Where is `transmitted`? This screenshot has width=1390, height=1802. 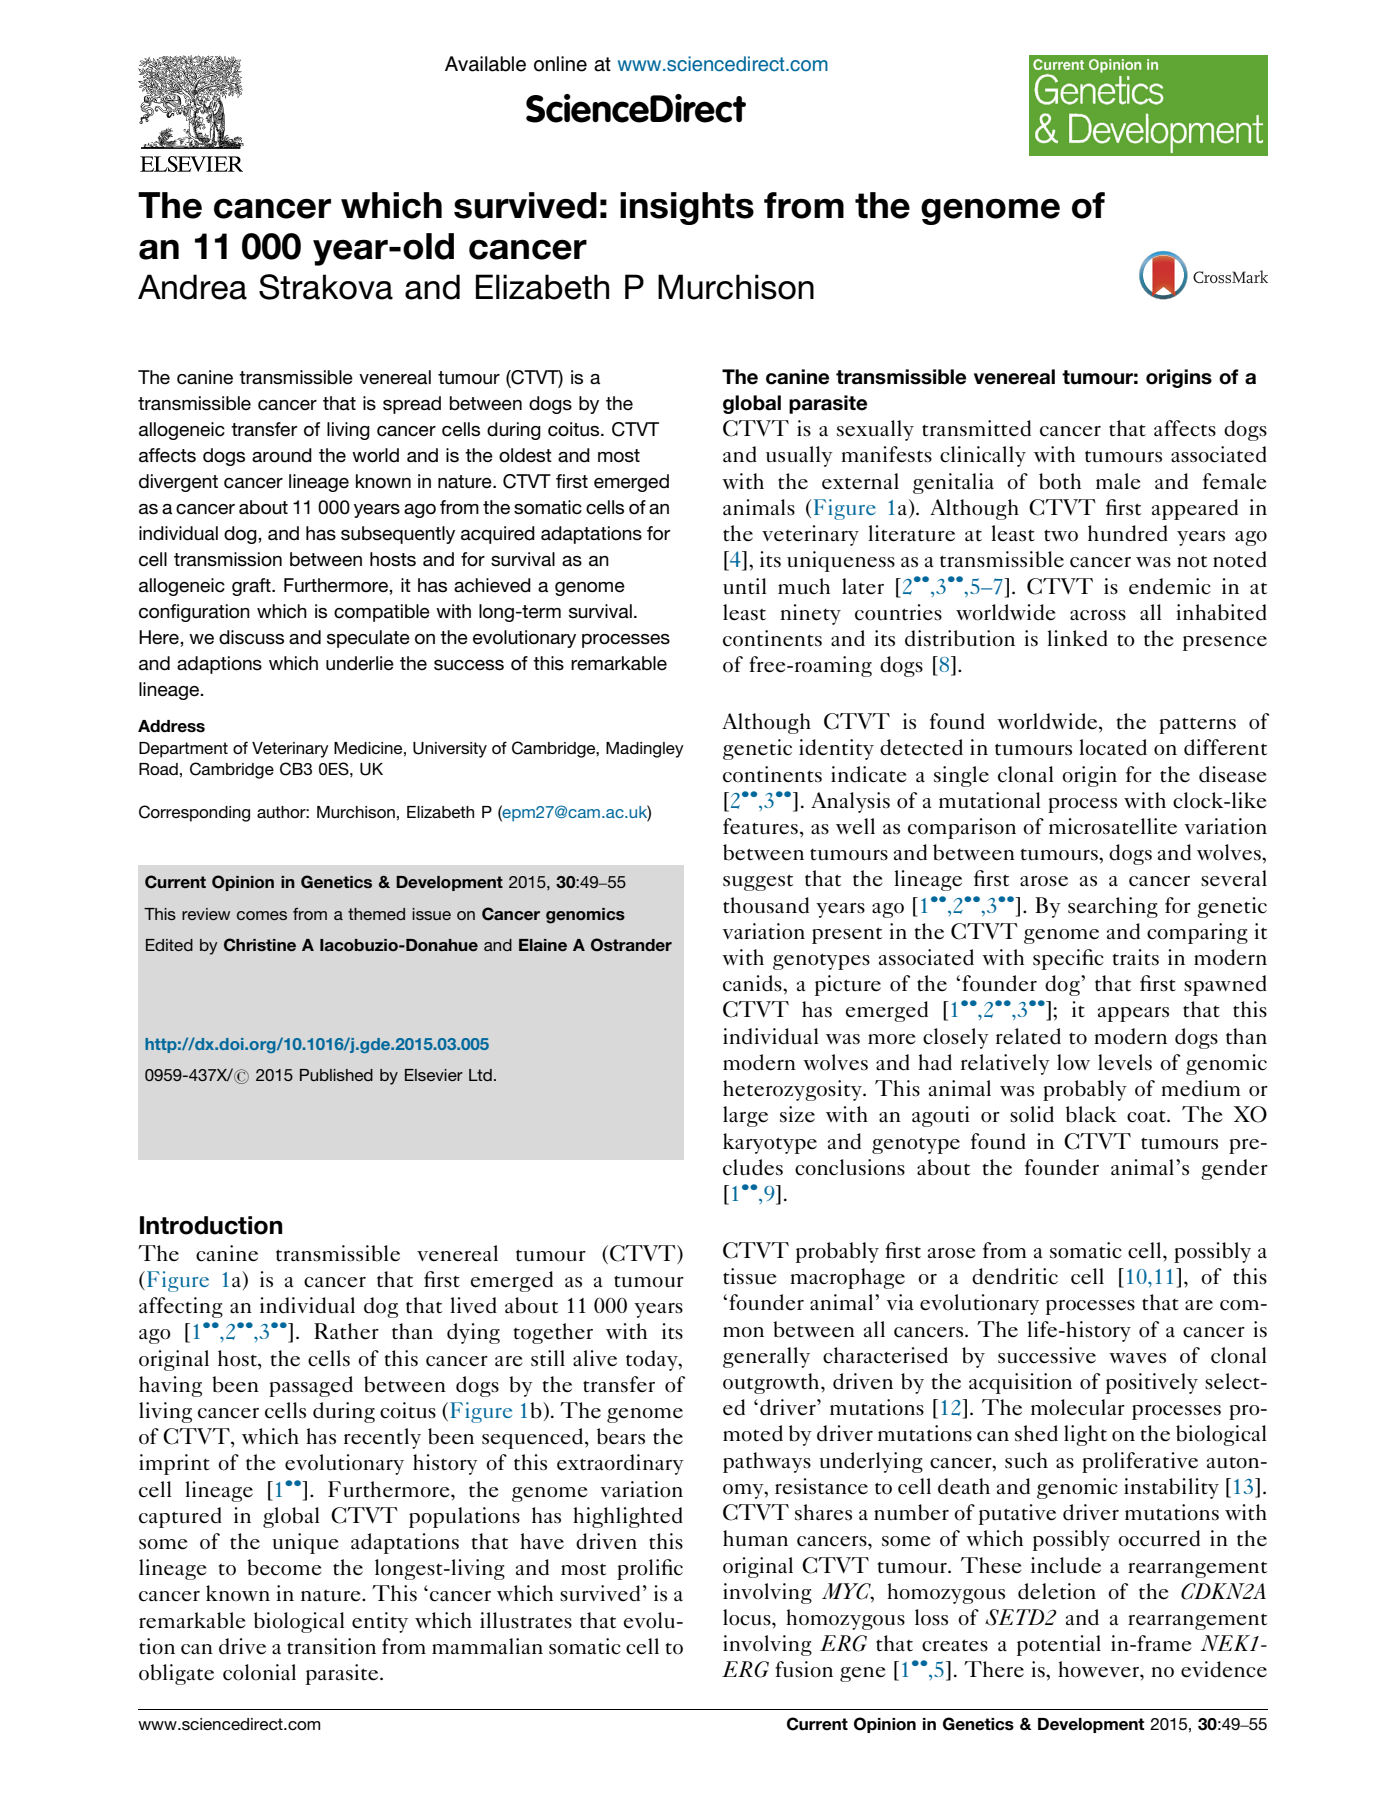 transmitted is located at coordinates (976, 428).
